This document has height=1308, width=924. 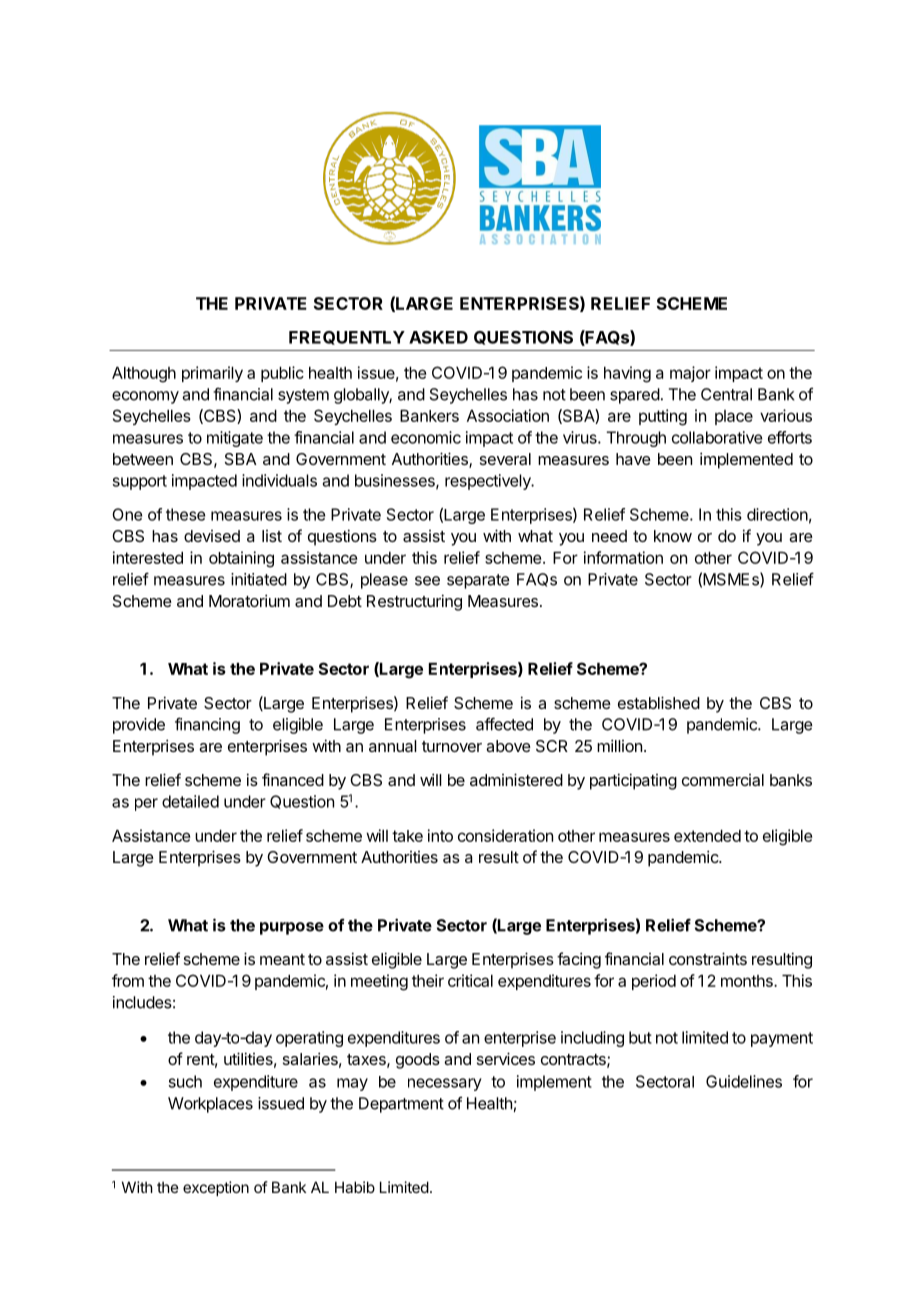 I want to click on separate, so click(x=478, y=581).
